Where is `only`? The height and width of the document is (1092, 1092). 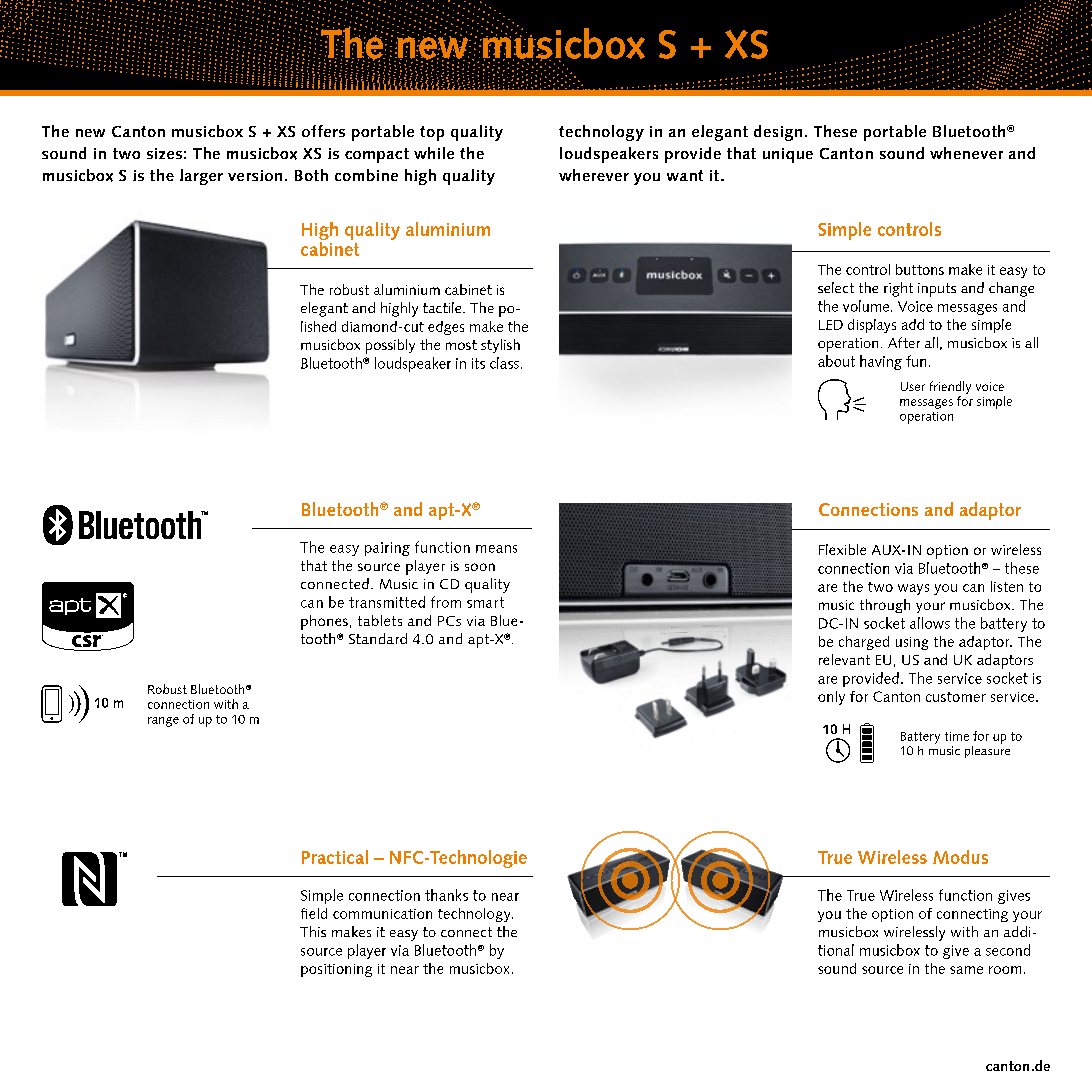 only is located at coordinates (831, 698).
